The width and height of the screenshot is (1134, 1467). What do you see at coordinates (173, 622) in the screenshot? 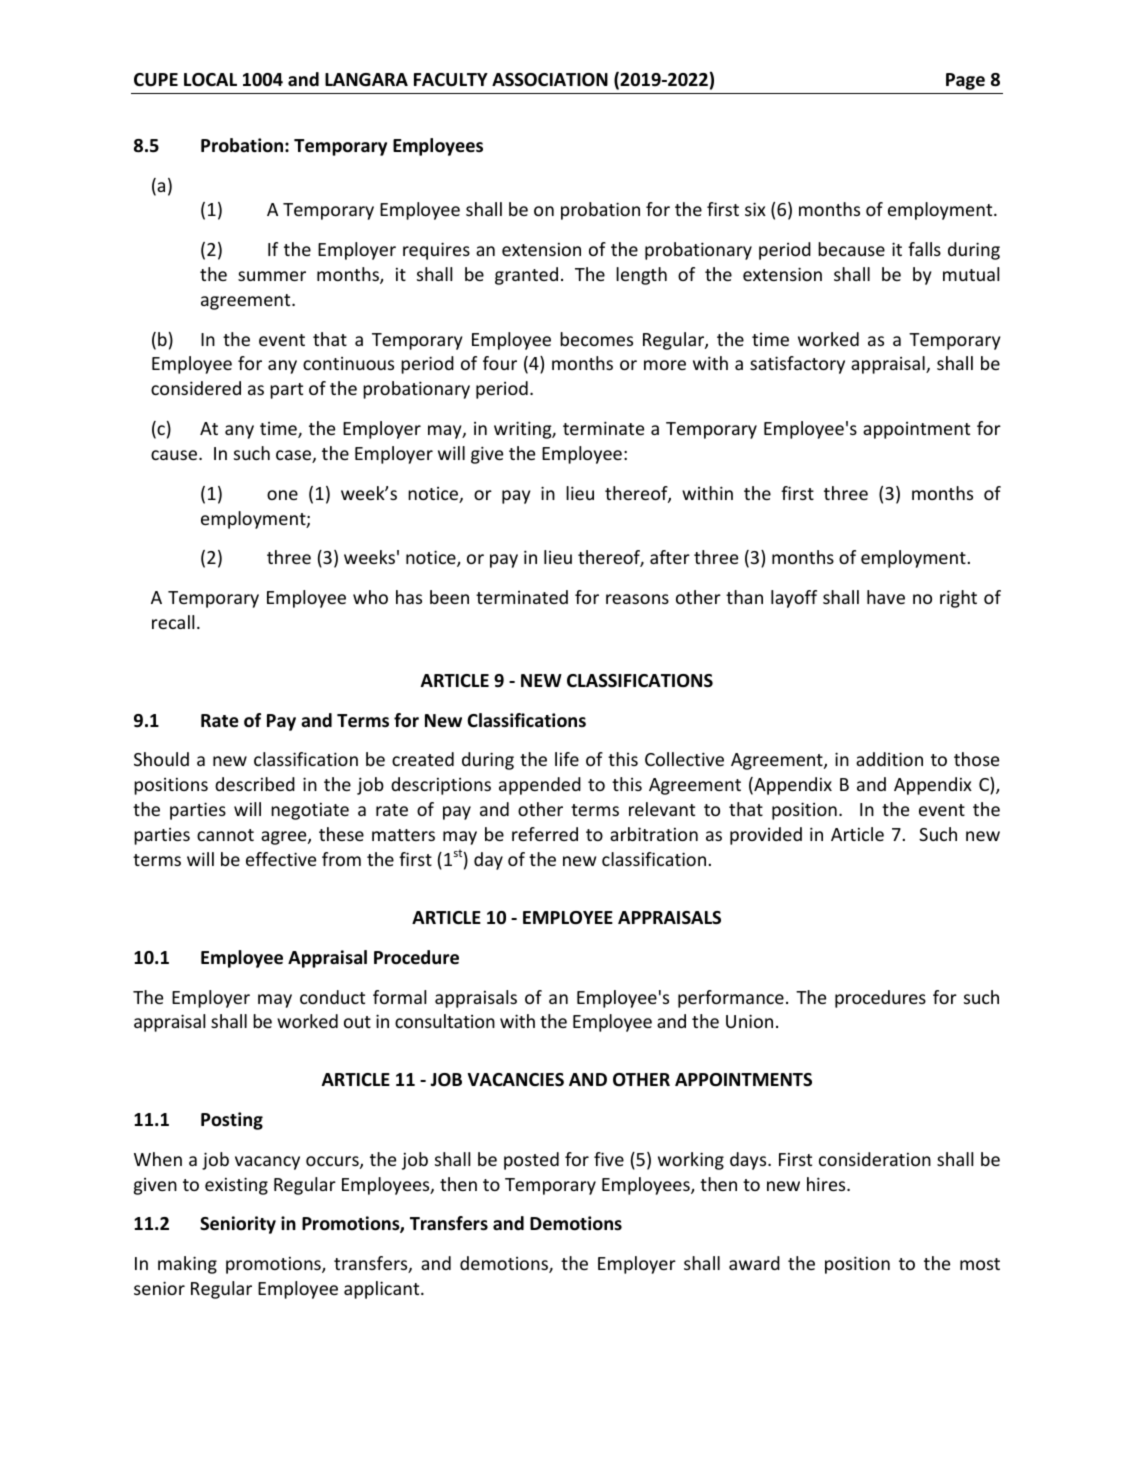
I see `recall` at bounding box center [173, 622].
